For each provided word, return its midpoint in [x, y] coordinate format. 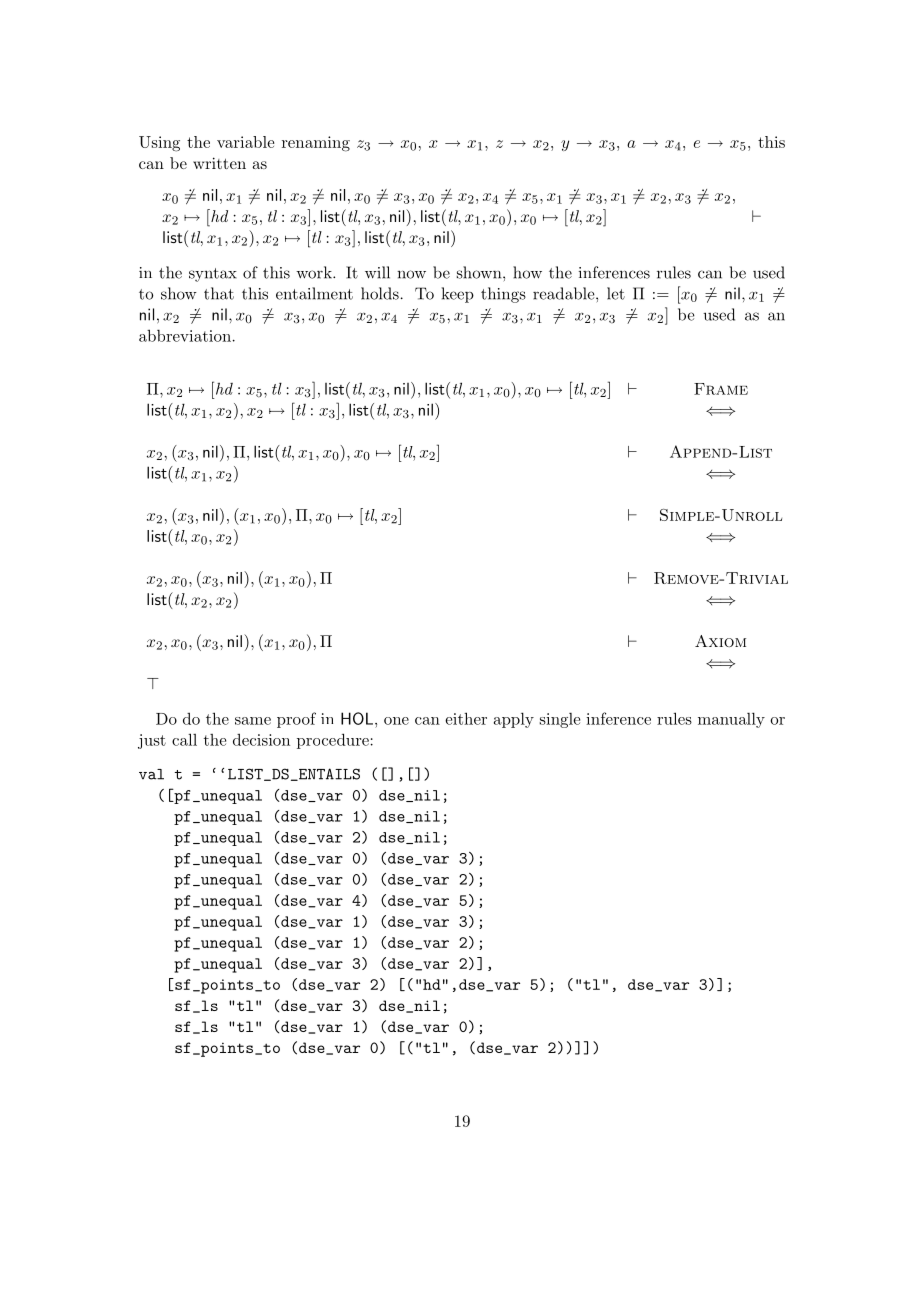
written [219, 163]
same [253, 721]
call [184, 739]
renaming [316, 144]
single [560, 720]
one [396, 721]
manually [731, 720]
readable [565, 293]
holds [380, 293]
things [503, 295]
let [616, 293]
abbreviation [185, 335]
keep [458, 295]
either [466, 718]
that [219, 293]
